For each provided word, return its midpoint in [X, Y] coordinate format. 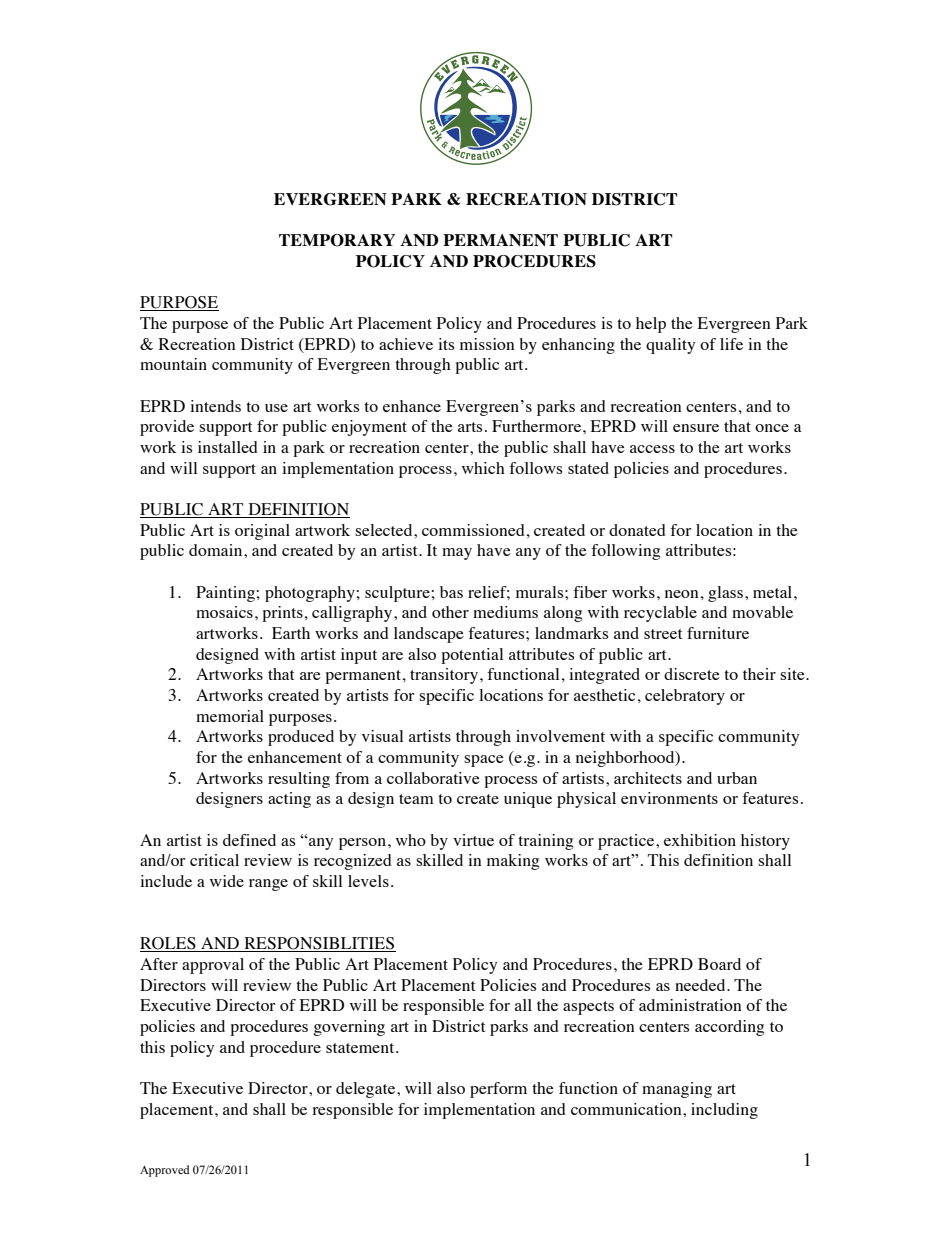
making [513, 862]
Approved [164, 1171]
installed [228, 447]
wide [227, 881]
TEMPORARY [337, 240]
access [652, 449]
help [651, 325]
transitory [445, 676]
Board [719, 964]
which [483, 468]
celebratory [685, 697]
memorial [230, 716]
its [446, 344]
